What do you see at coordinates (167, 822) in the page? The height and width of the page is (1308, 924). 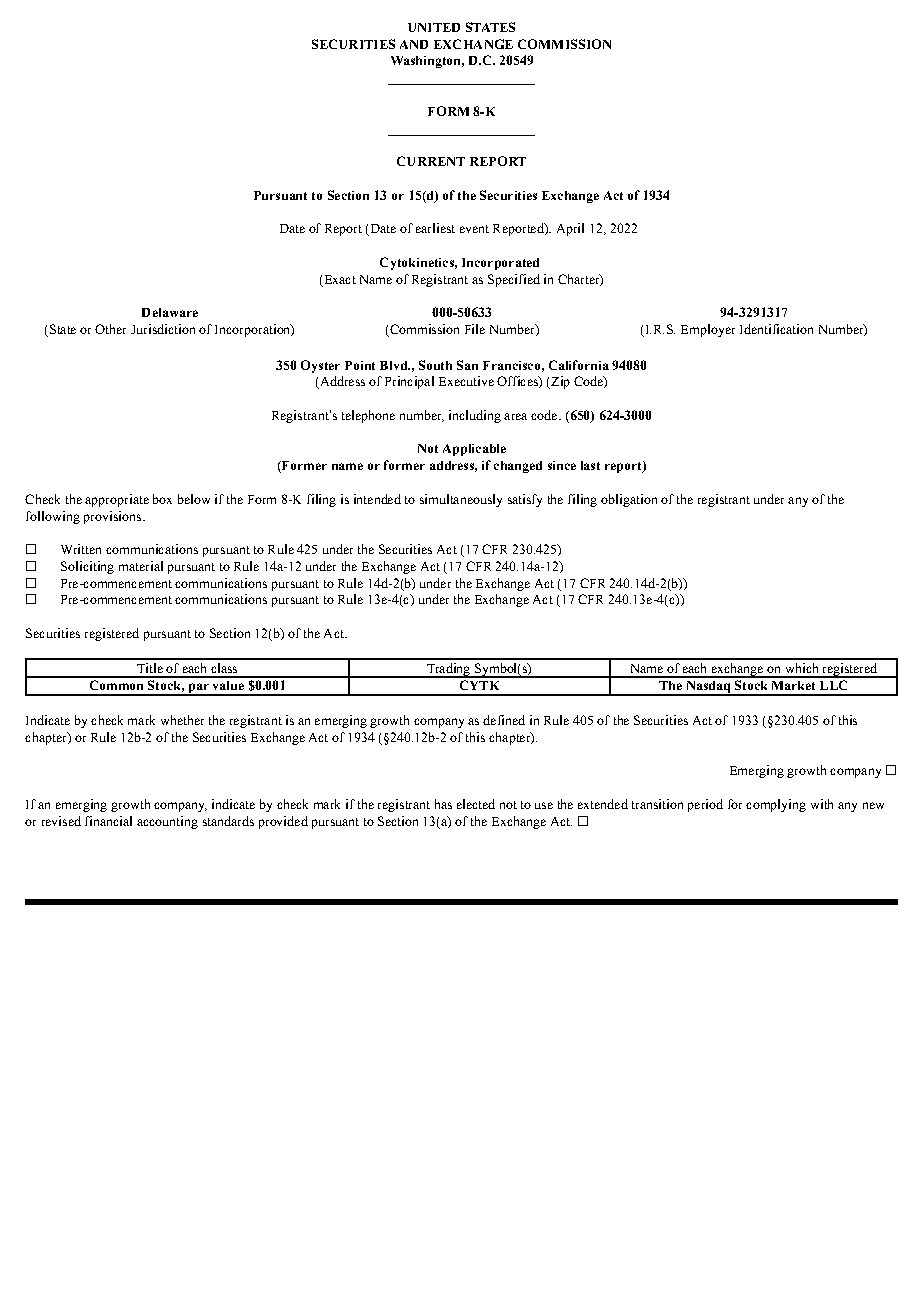 I see `accounting` at bounding box center [167, 822].
